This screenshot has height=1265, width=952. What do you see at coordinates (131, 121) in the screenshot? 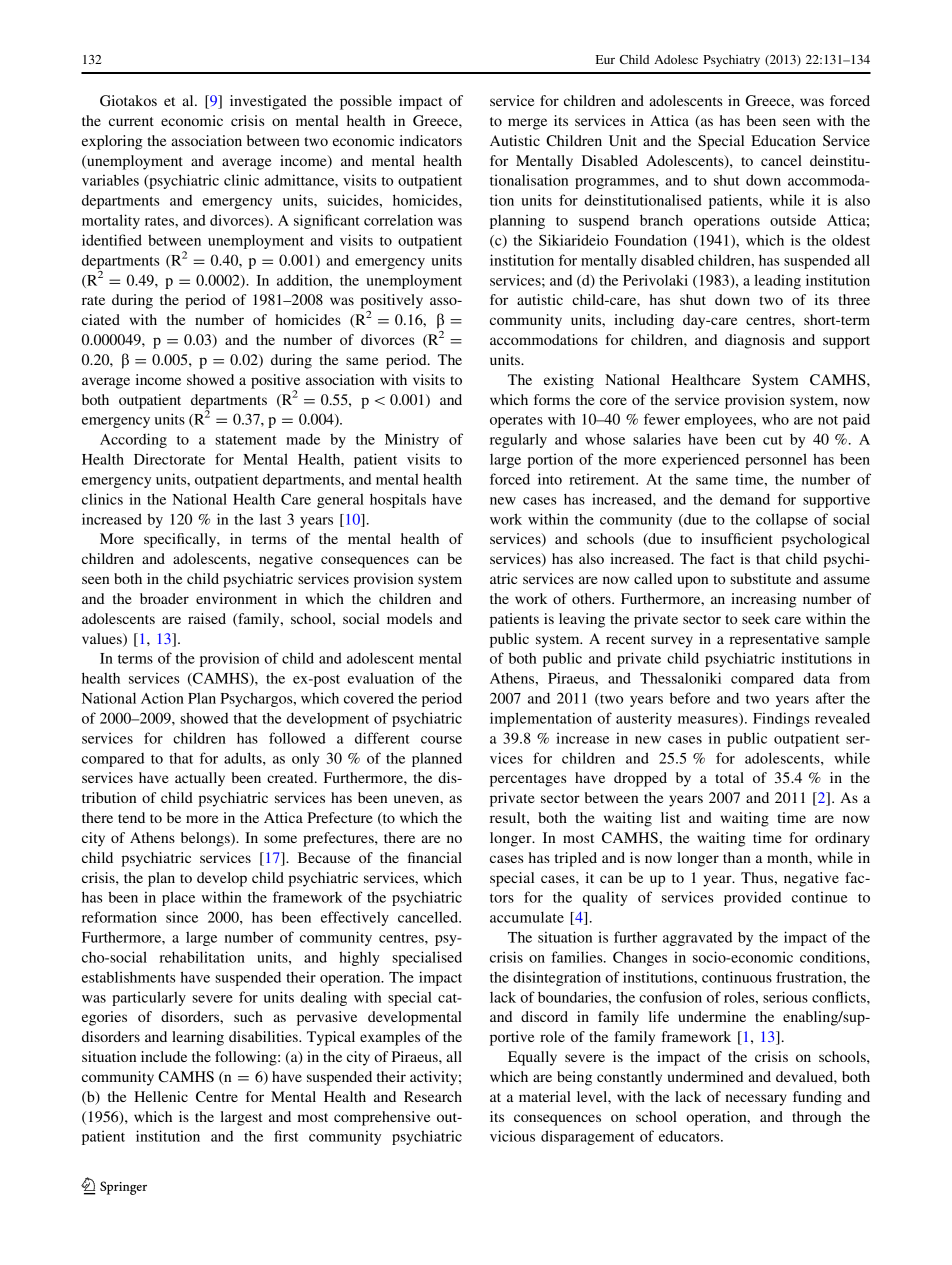
I see `current` at bounding box center [131, 121].
